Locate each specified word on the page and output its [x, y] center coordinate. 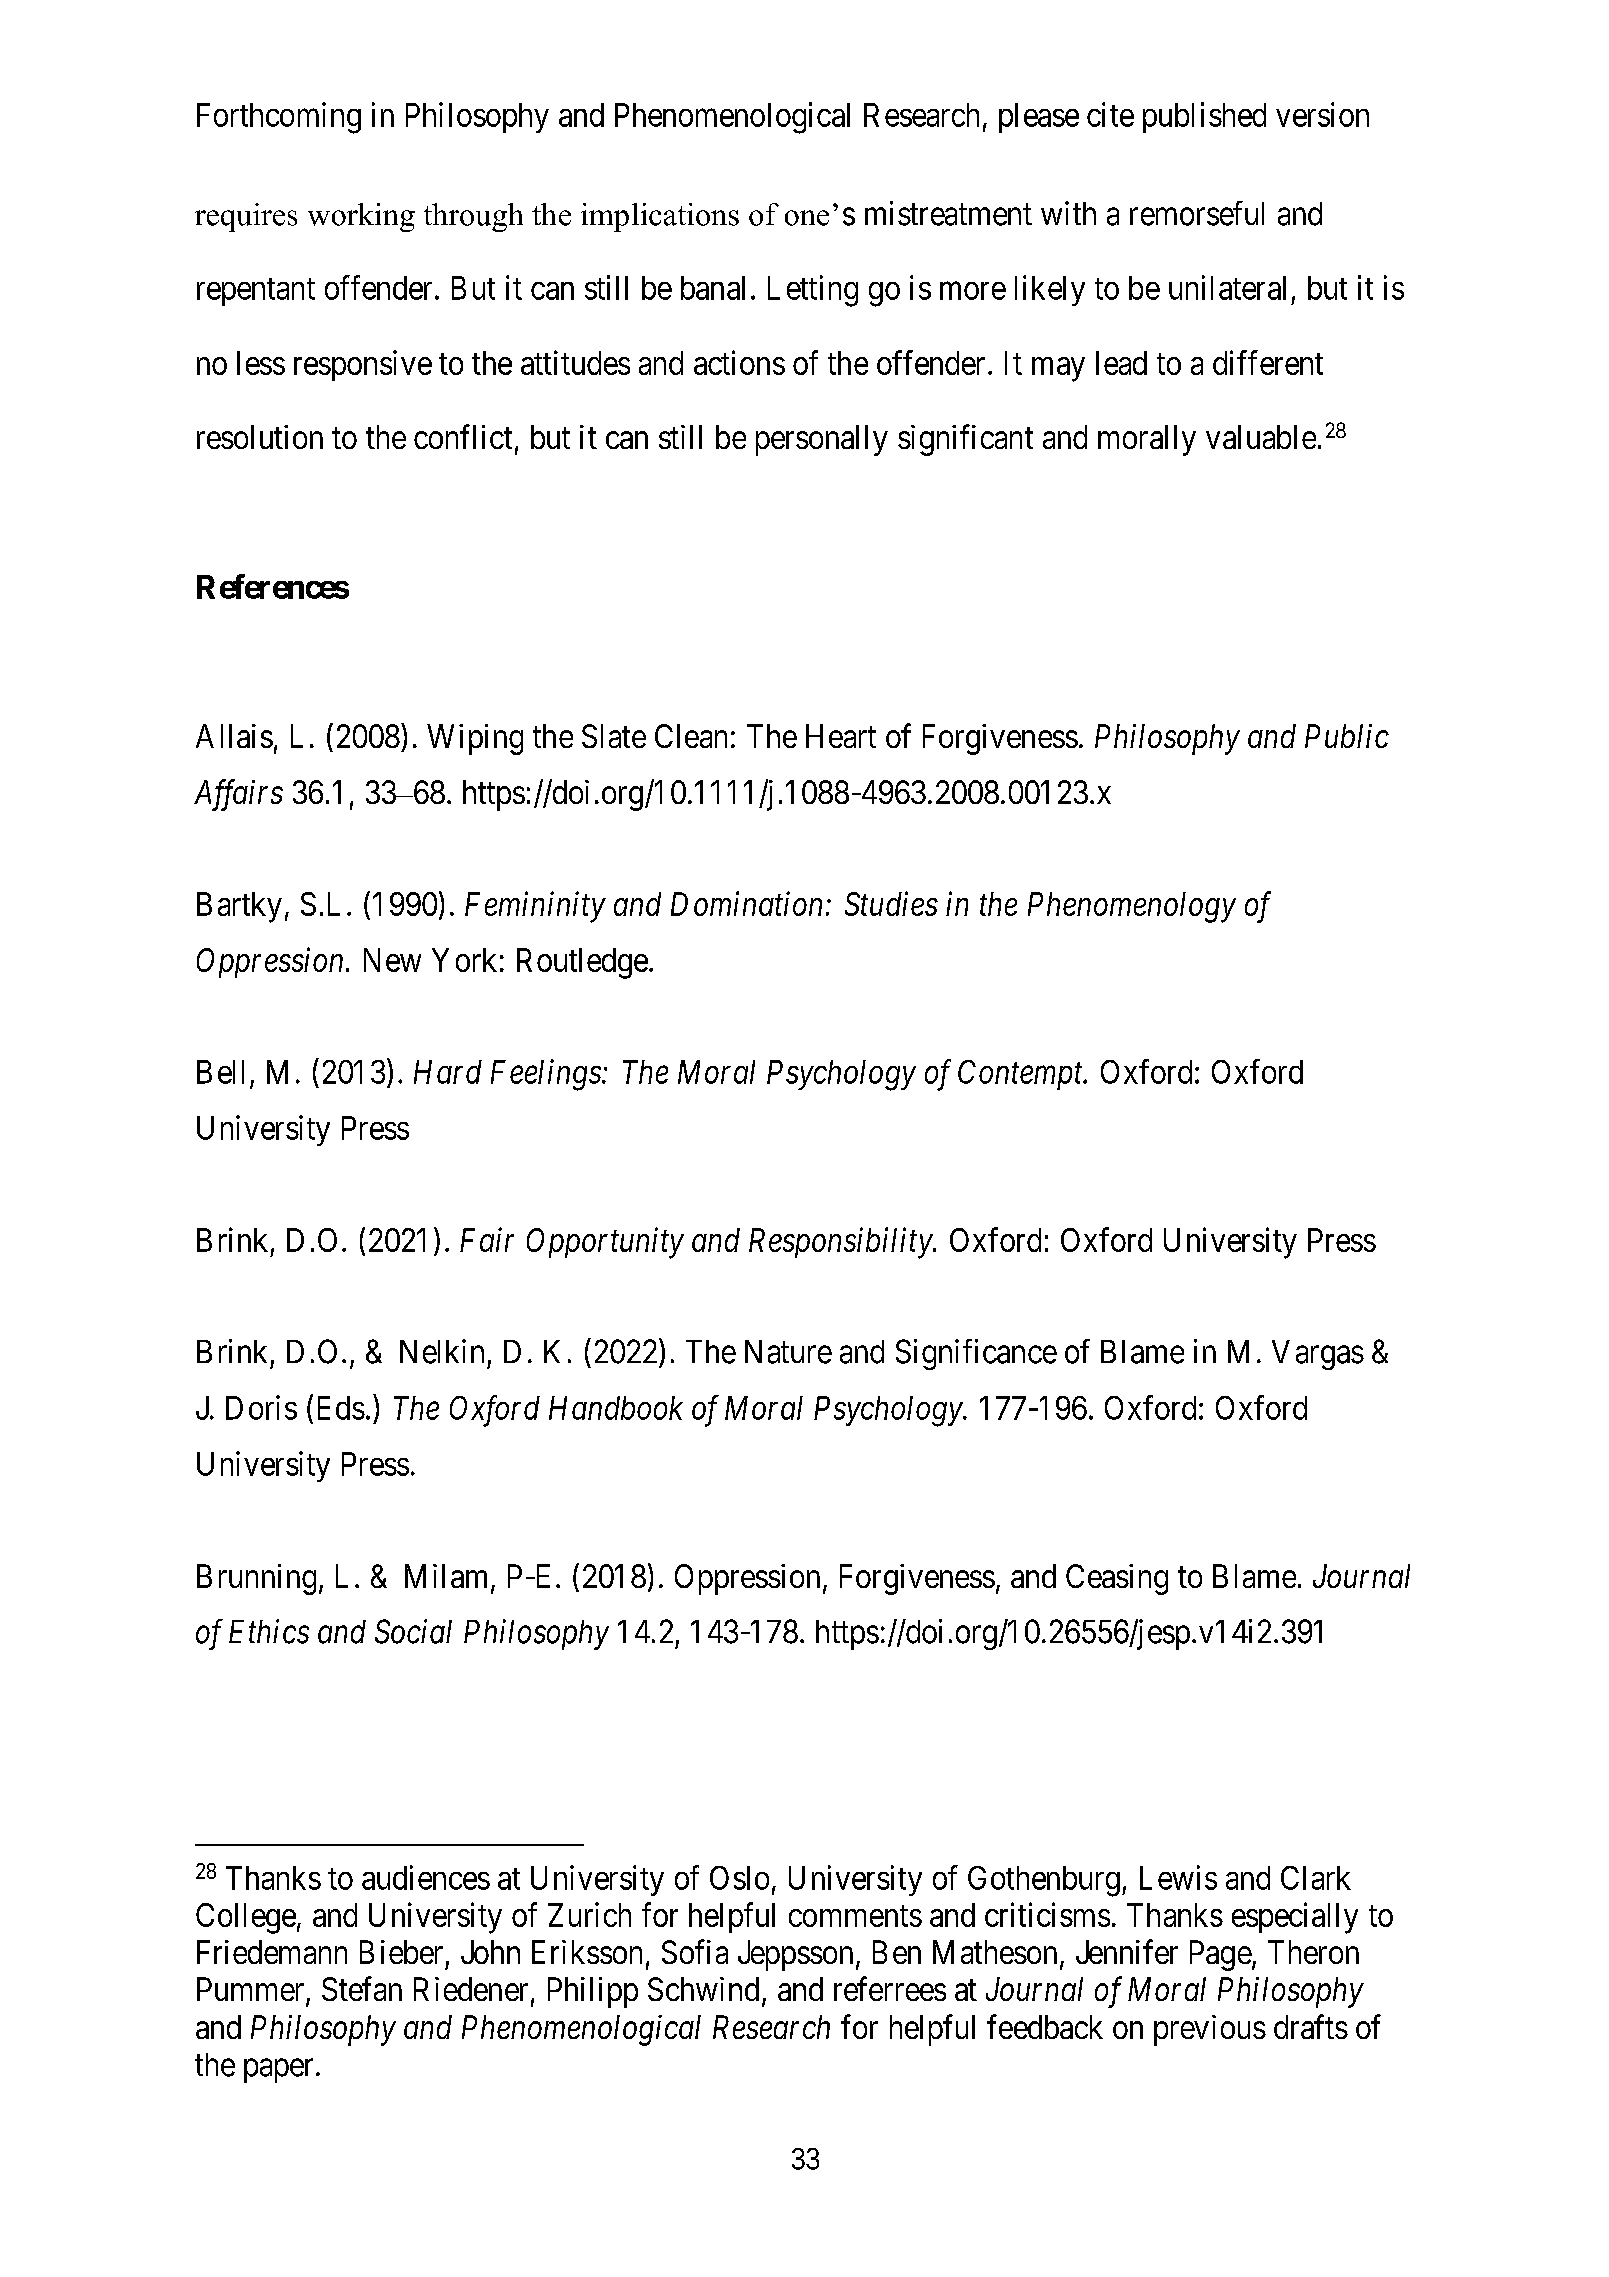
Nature [788, 1352]
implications [660, 217]
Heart [841, 736]
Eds [341, 1408]
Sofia [695, 1951]
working [361, 217]
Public [1347, 736]
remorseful [1197, 213]
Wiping [475, 739]
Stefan [362, 1988]
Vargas [1318, 1355]
